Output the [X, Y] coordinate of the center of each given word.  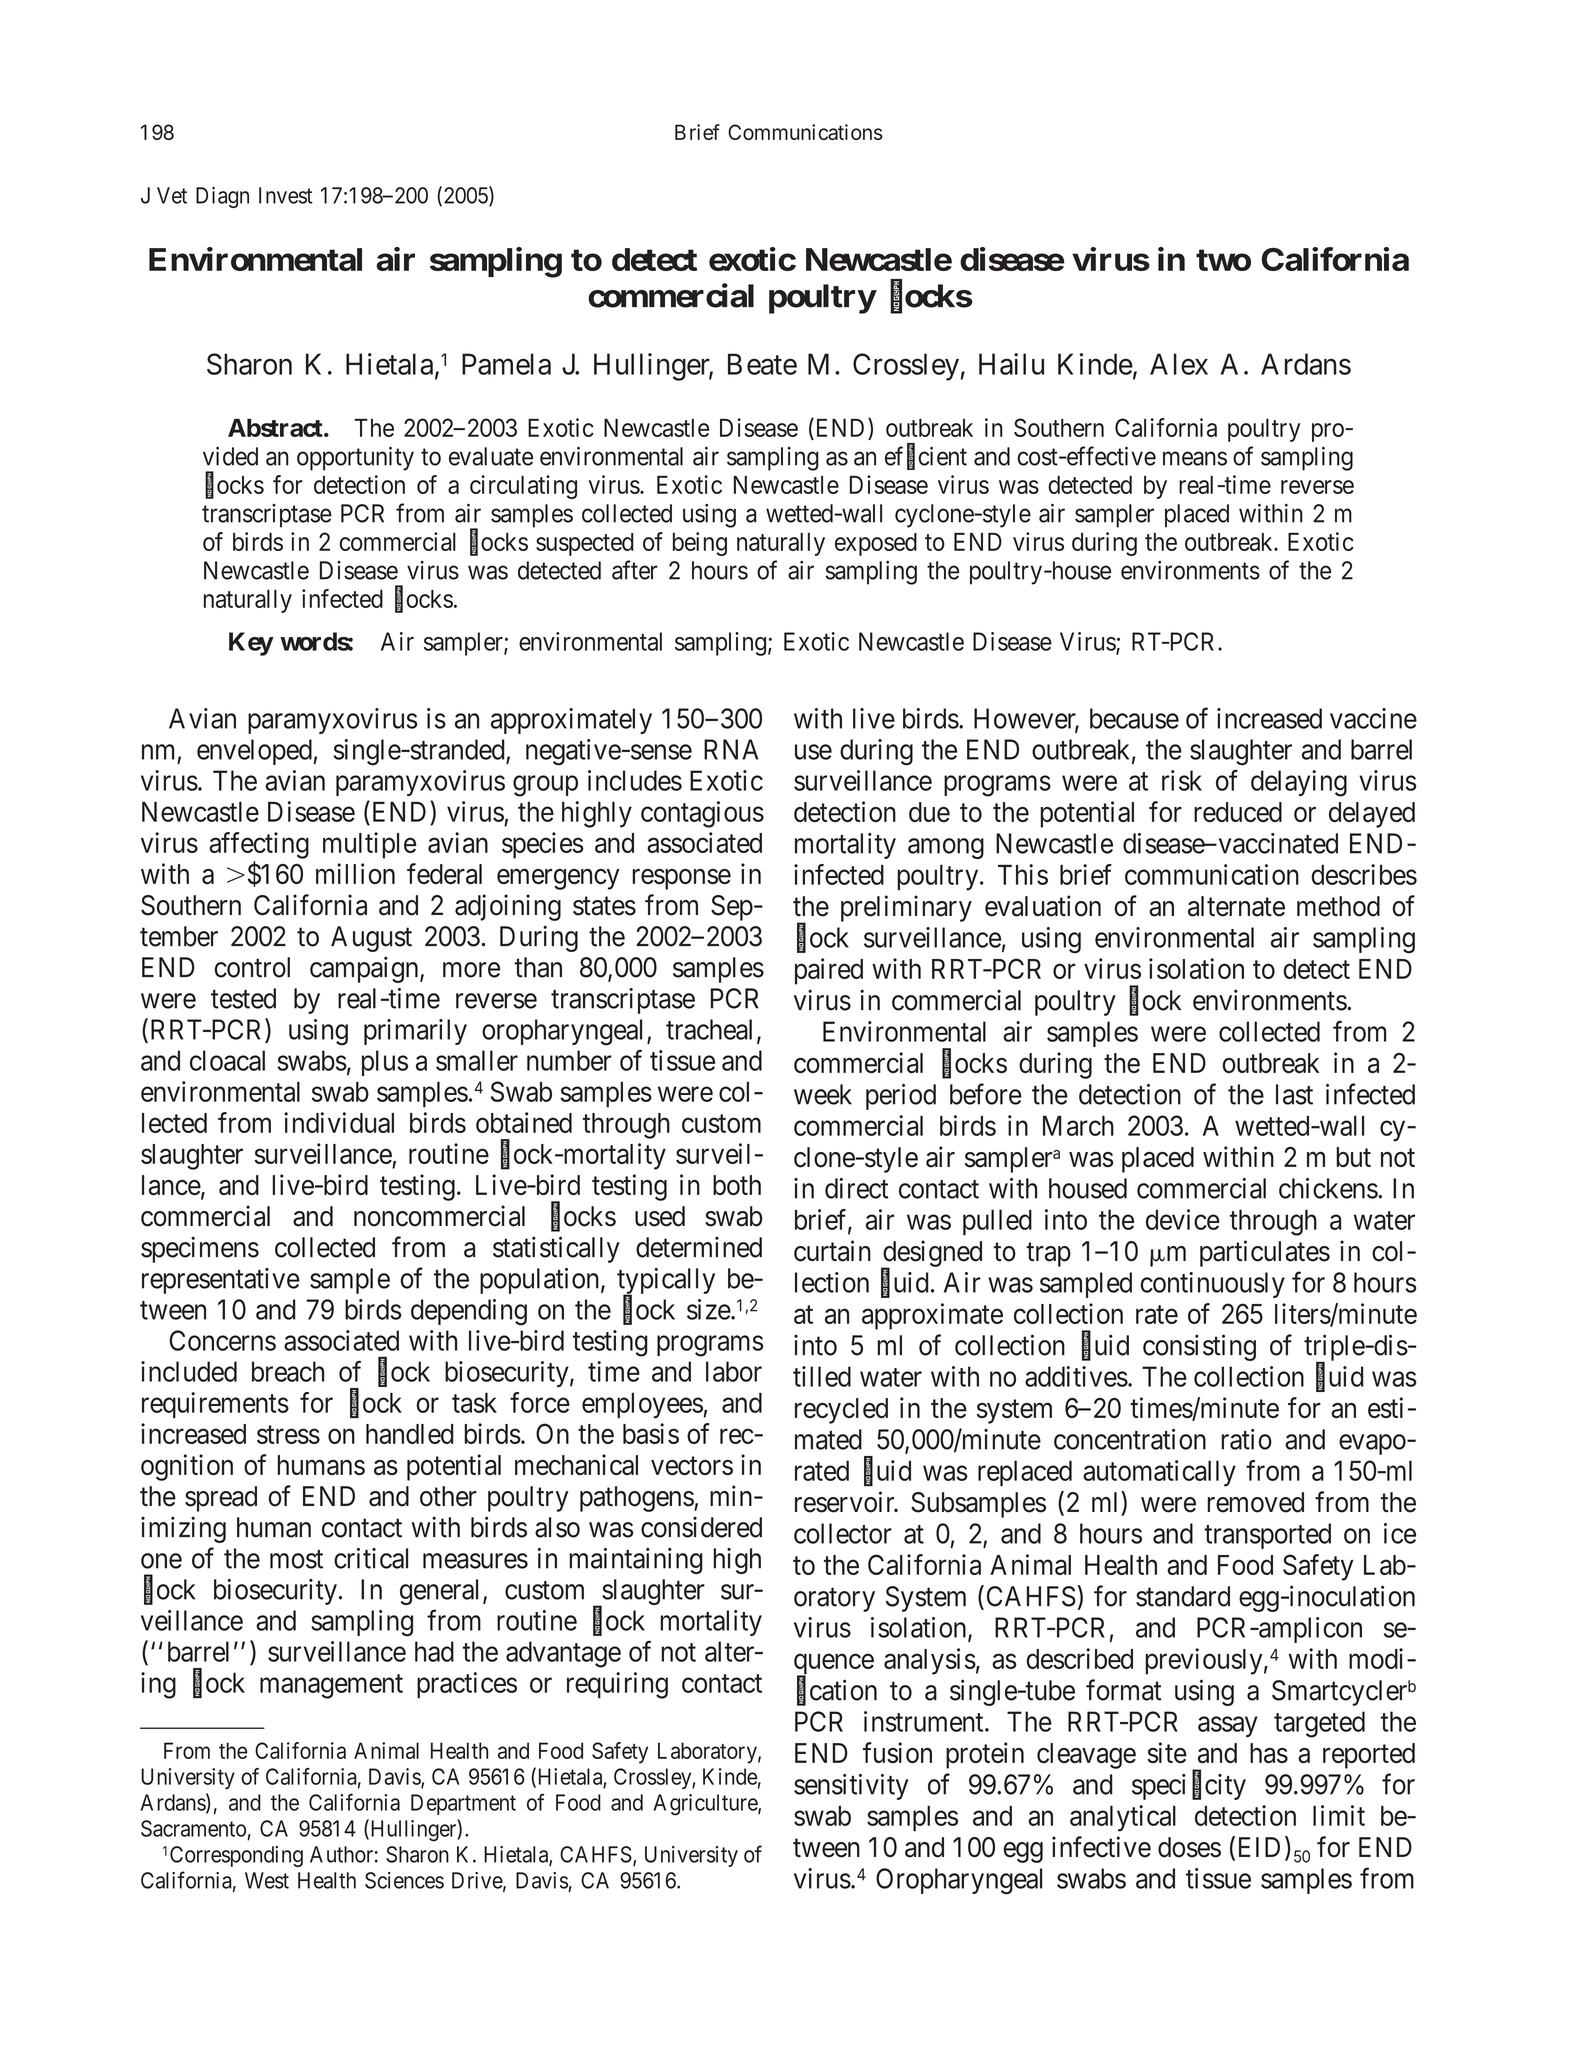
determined [699, 1247]
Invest [286, 195]
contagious [702, 814]
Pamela [506, 364]
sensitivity [851, 1787]
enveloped [255, 752]
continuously [1212, 1285]
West [267, 1880]
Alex [1179, 364]
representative [221, 1281]
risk [1182, 780]
